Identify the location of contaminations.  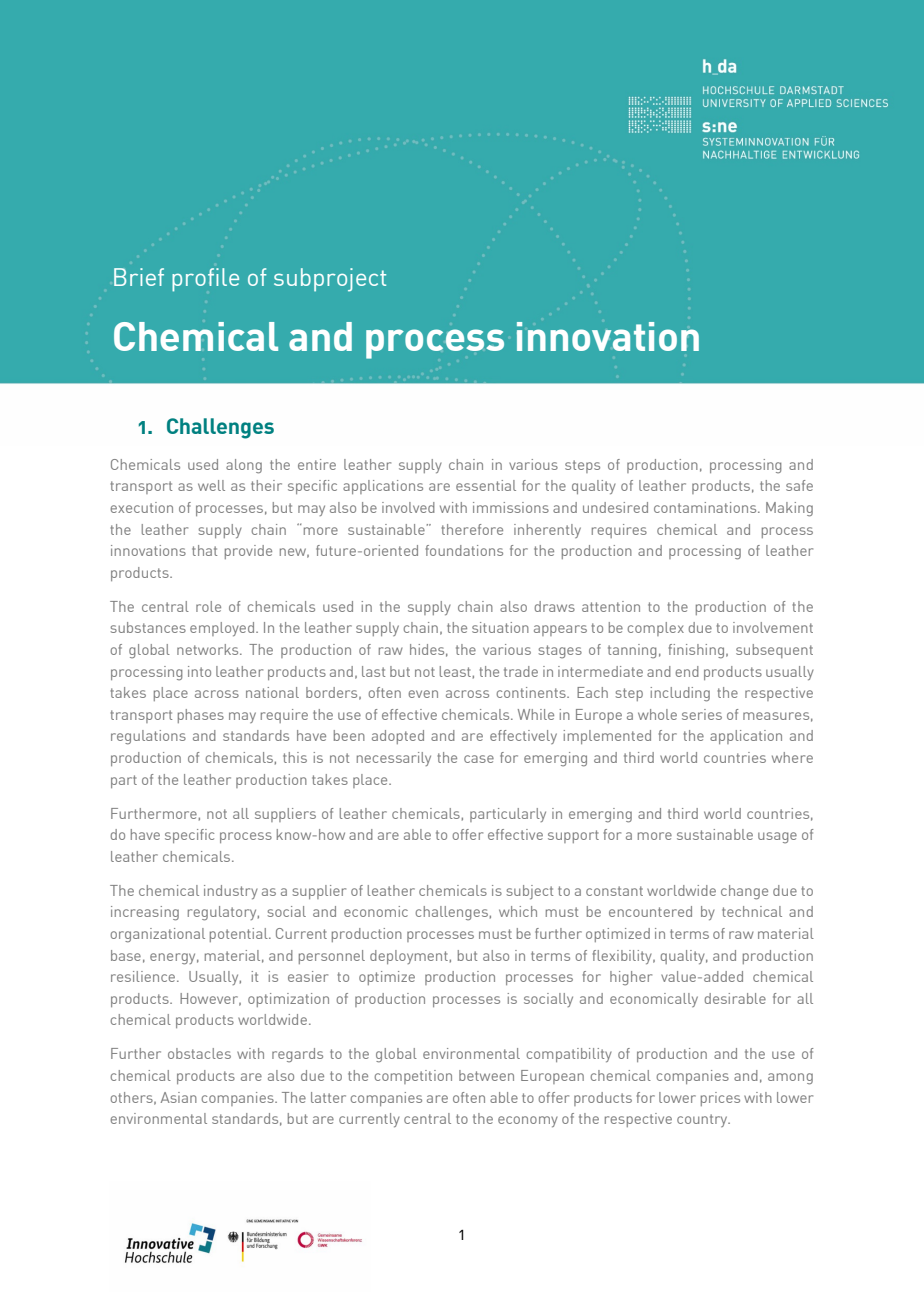
(706, 507).
